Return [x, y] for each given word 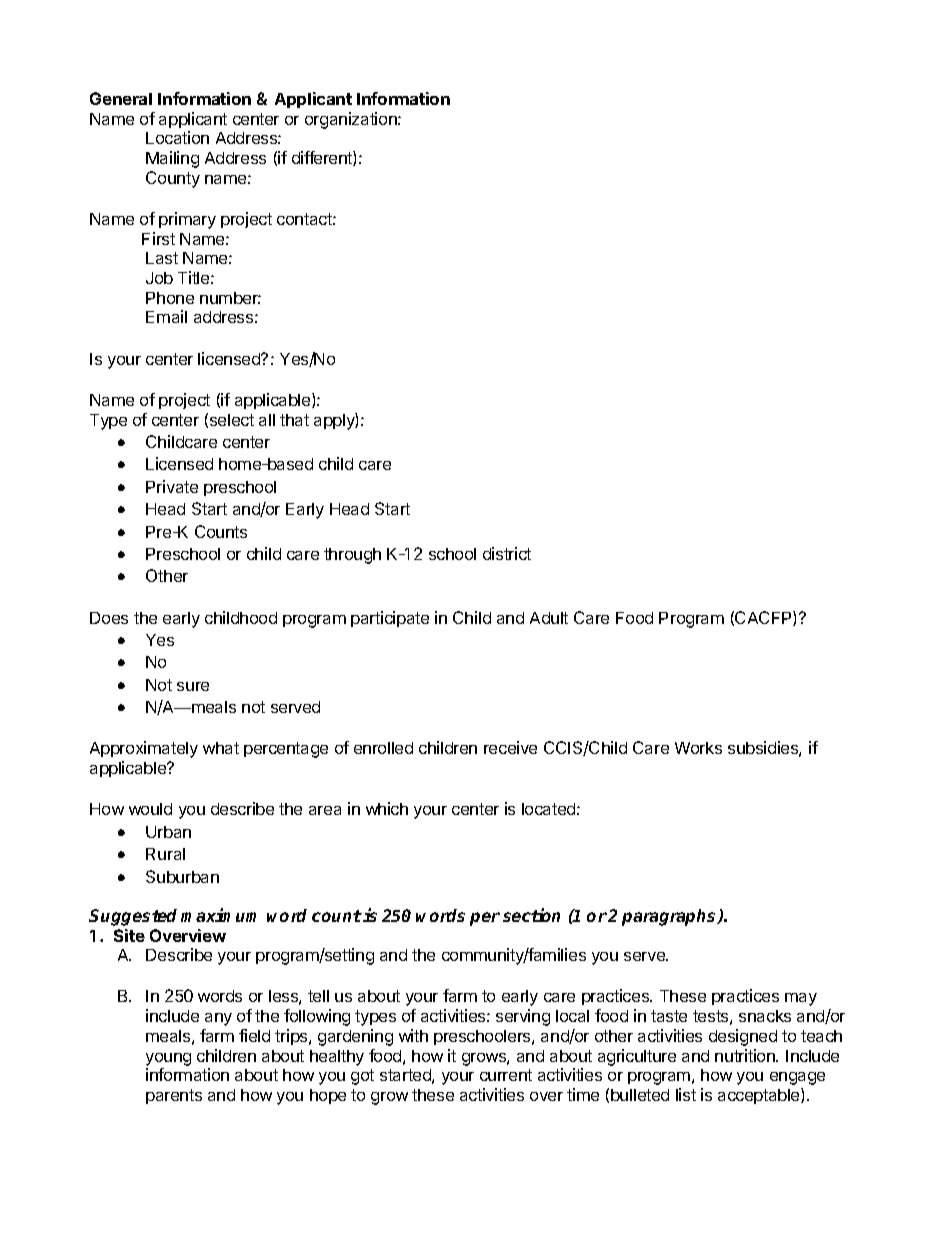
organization [352, 120]
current [506, 1075]
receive [510, 747]
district [507, 553]
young [168, 1059]
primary [187, 220]
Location [177, 137]
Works [698, 748]
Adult [549, 618]
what [221, 748]
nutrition [746, 1055]
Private [172, 486]
